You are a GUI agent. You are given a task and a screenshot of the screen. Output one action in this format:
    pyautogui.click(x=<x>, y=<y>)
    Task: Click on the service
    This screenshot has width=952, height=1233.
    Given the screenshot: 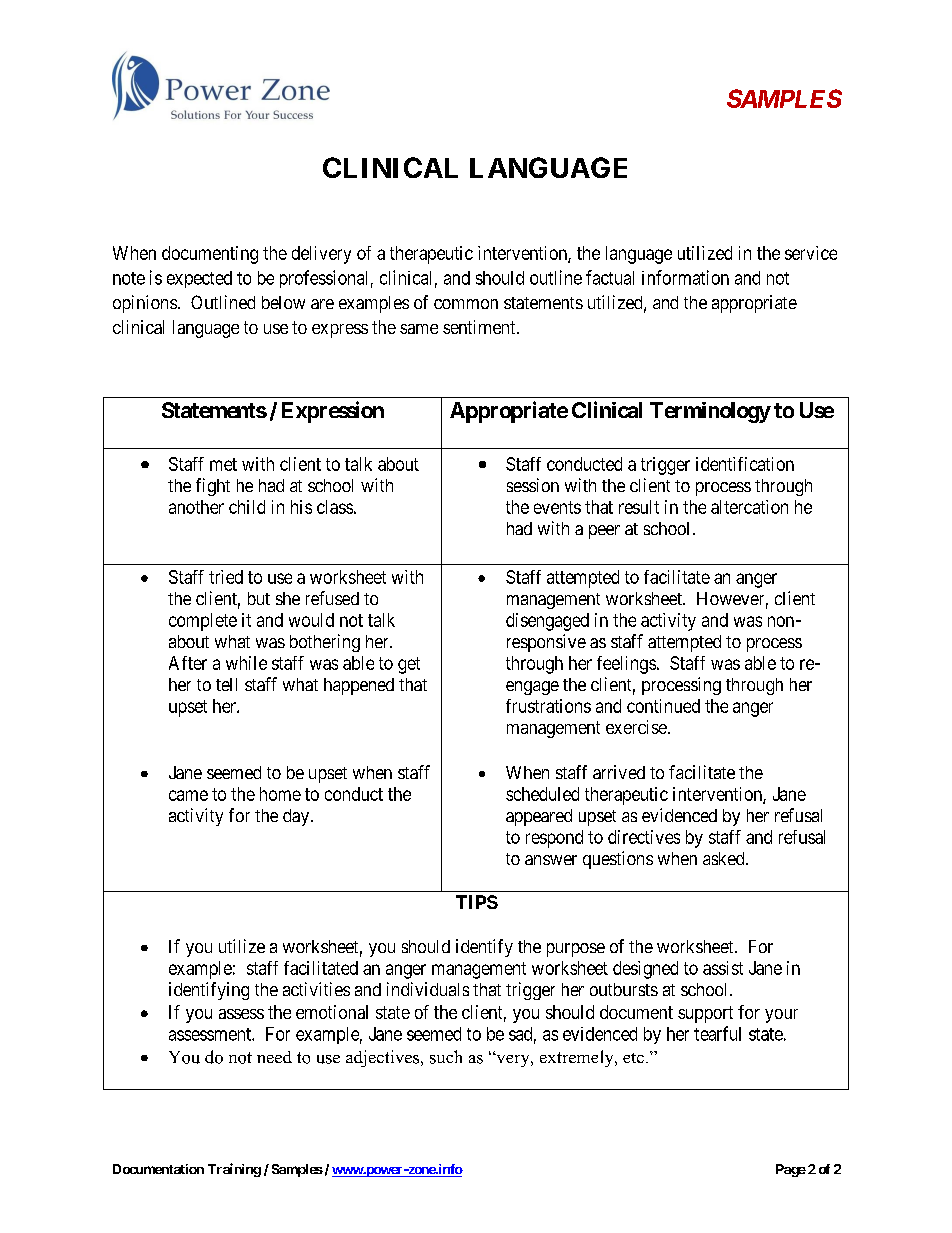 What is the action you would take?
    pyautogui.click(x=811, y=253)
